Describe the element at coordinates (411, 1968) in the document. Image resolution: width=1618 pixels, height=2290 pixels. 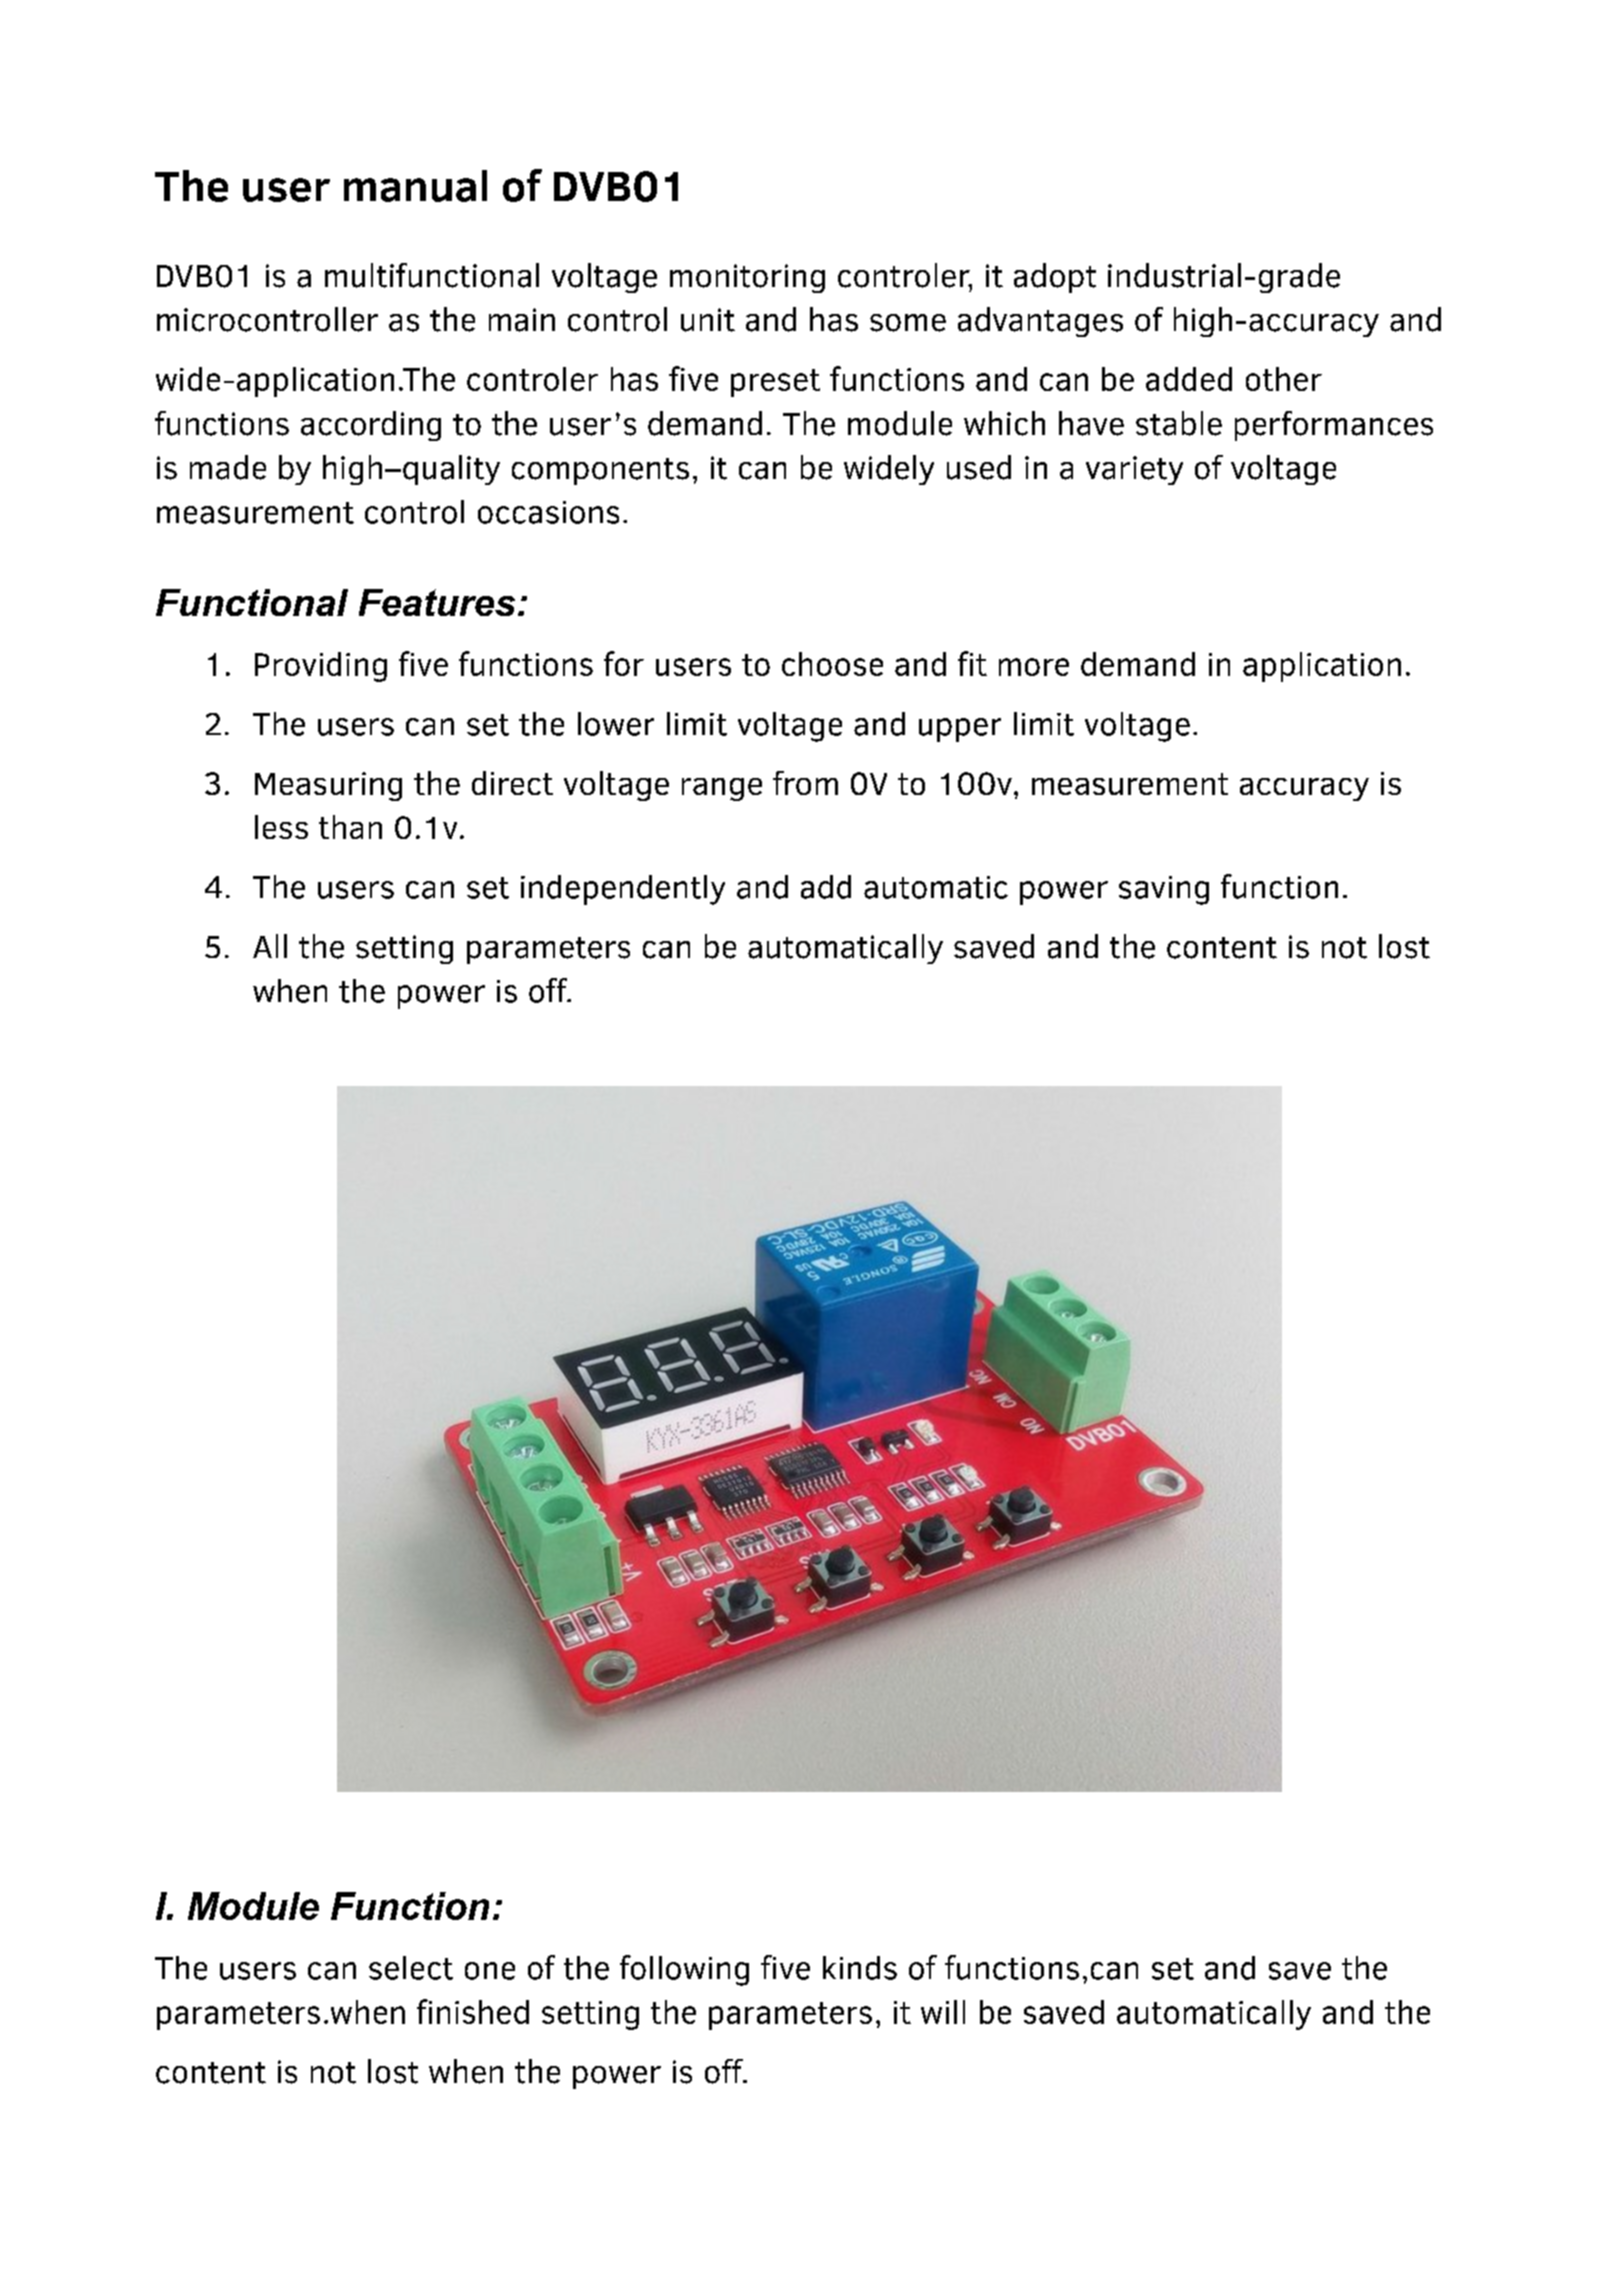
I see `select` at that location.
